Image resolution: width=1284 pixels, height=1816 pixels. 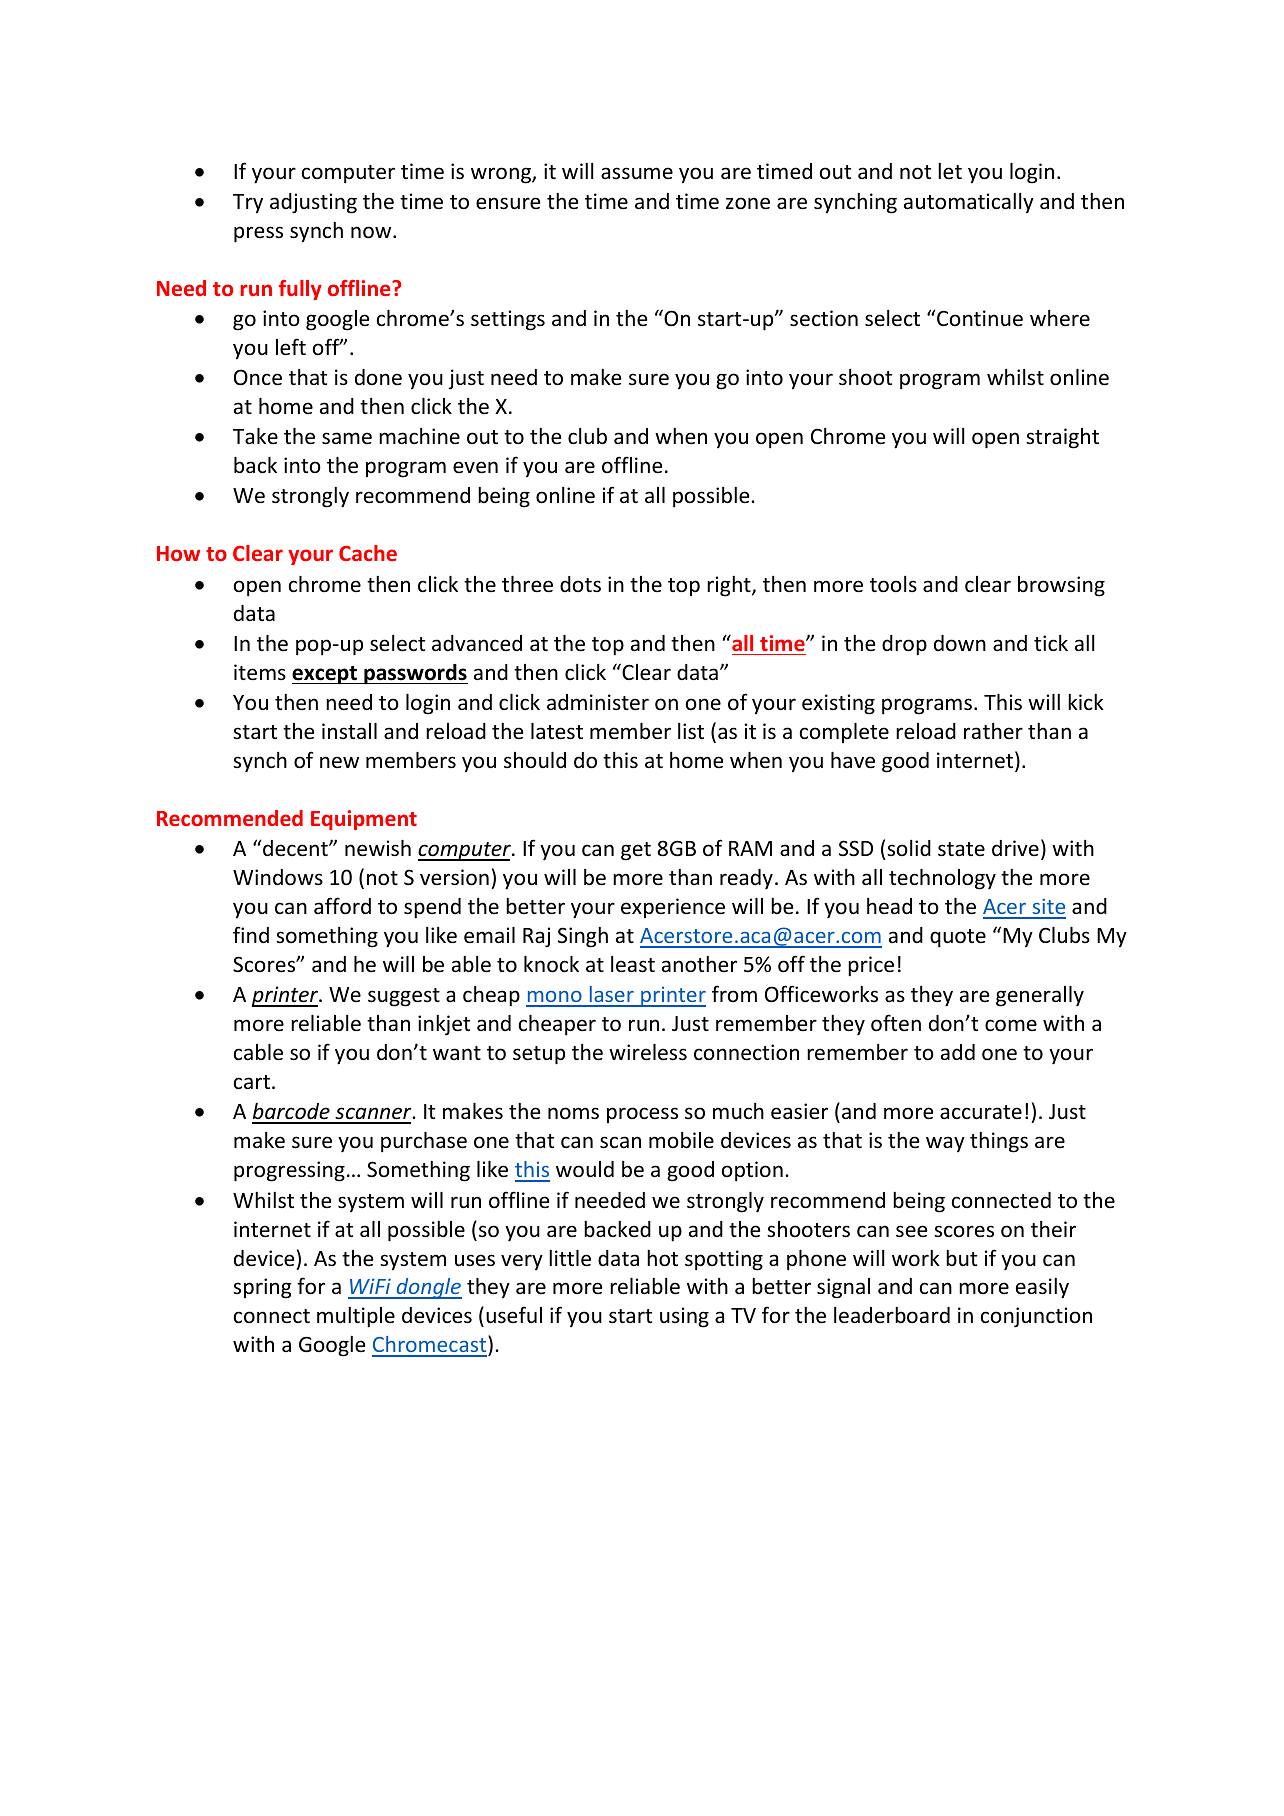 I want to click on assume, so click(x=637, y=173).
